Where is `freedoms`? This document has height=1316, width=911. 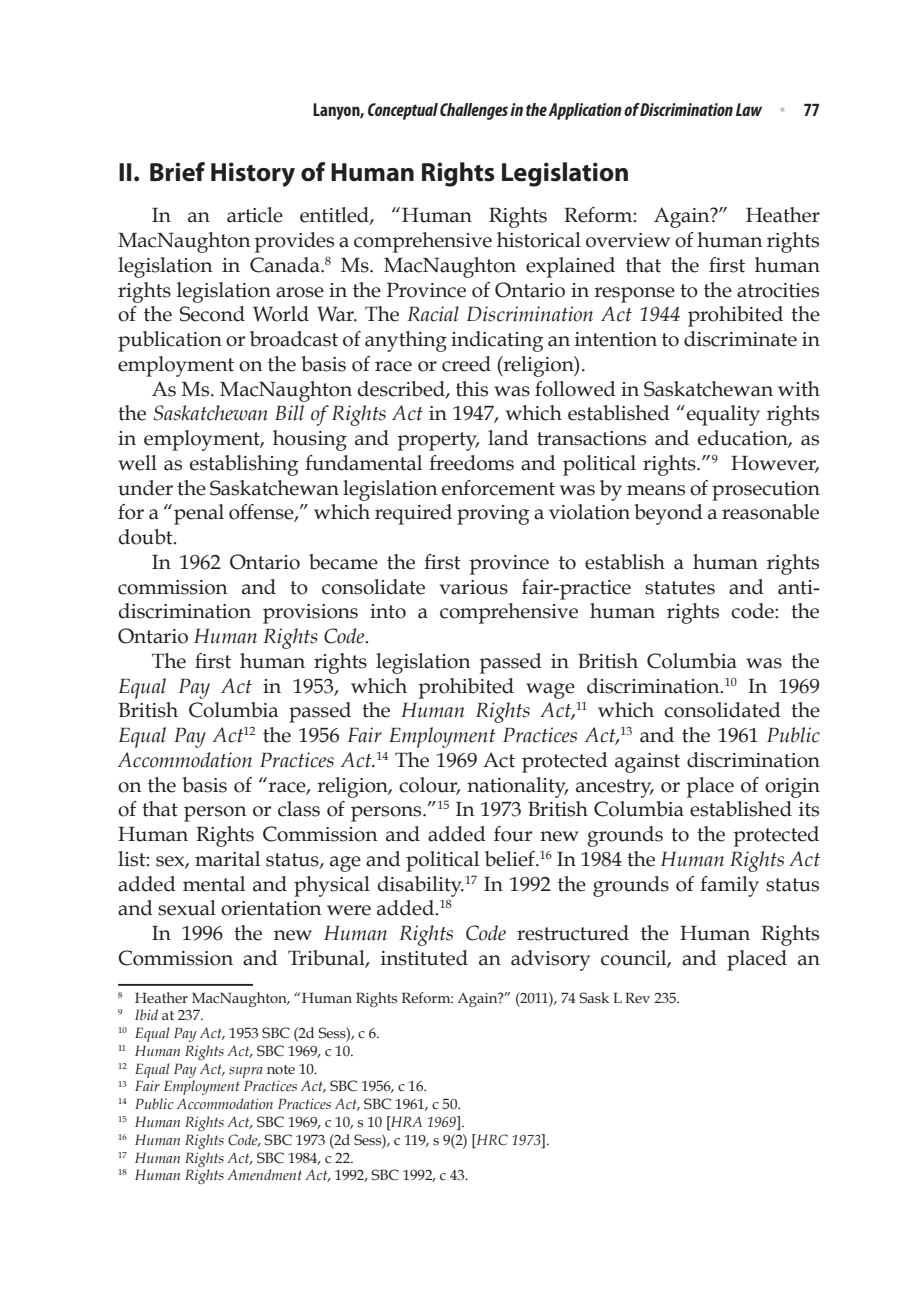 freedoms is located at coordinates (471, 463).
